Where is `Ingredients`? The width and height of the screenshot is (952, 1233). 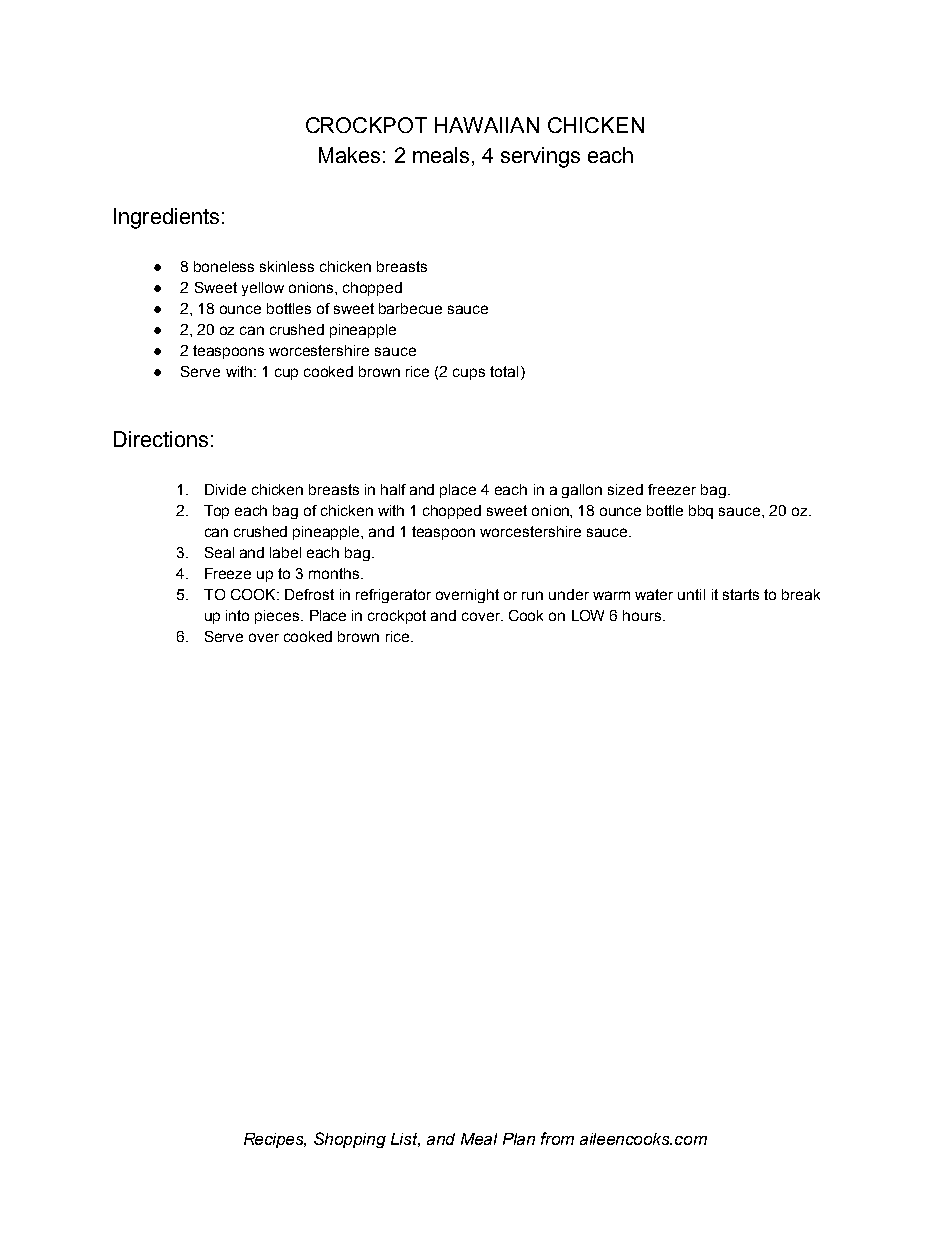
Ingredients is located at coordinates (166, 218).
